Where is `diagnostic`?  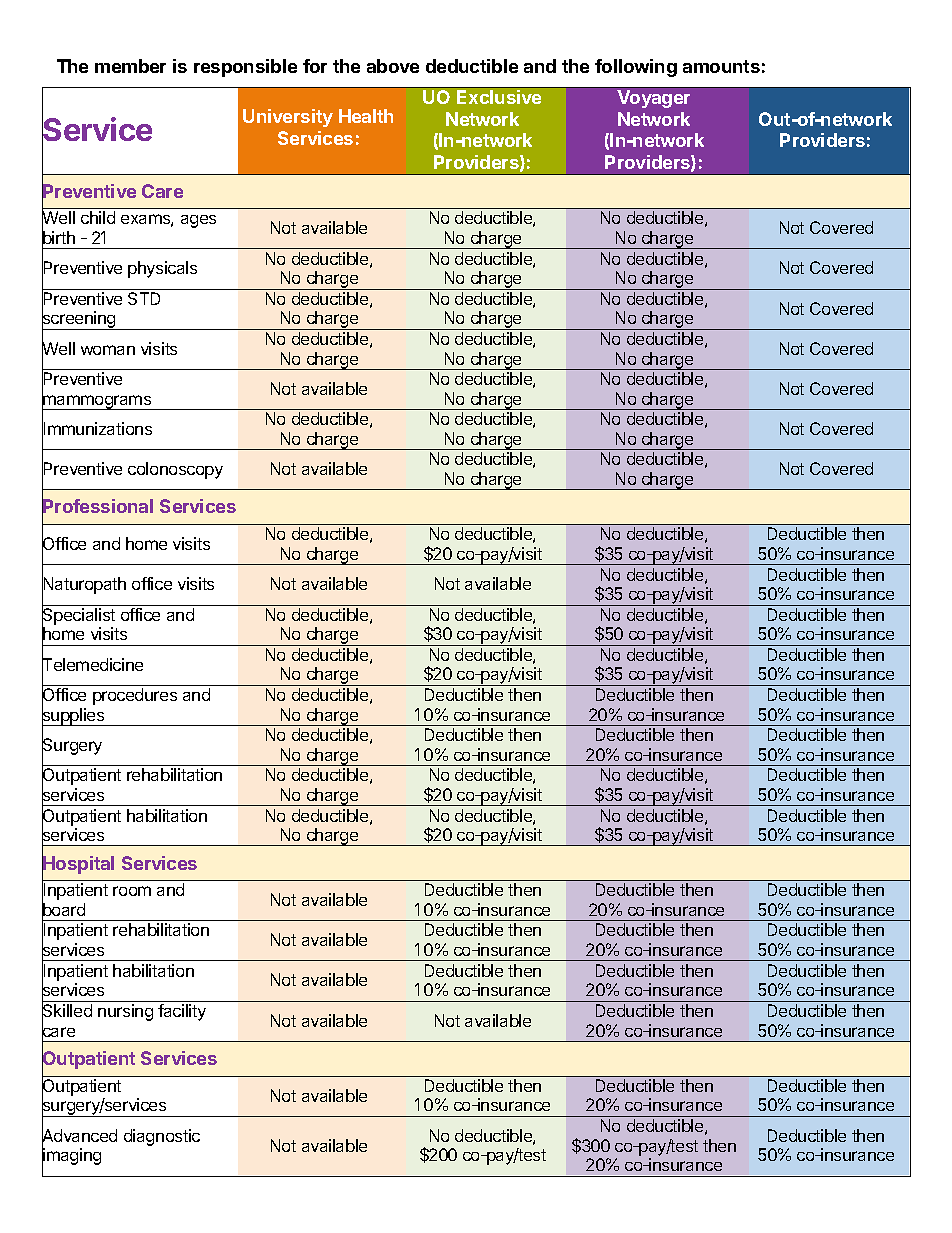
diagnostic is located at coordinates (162, 1137).
